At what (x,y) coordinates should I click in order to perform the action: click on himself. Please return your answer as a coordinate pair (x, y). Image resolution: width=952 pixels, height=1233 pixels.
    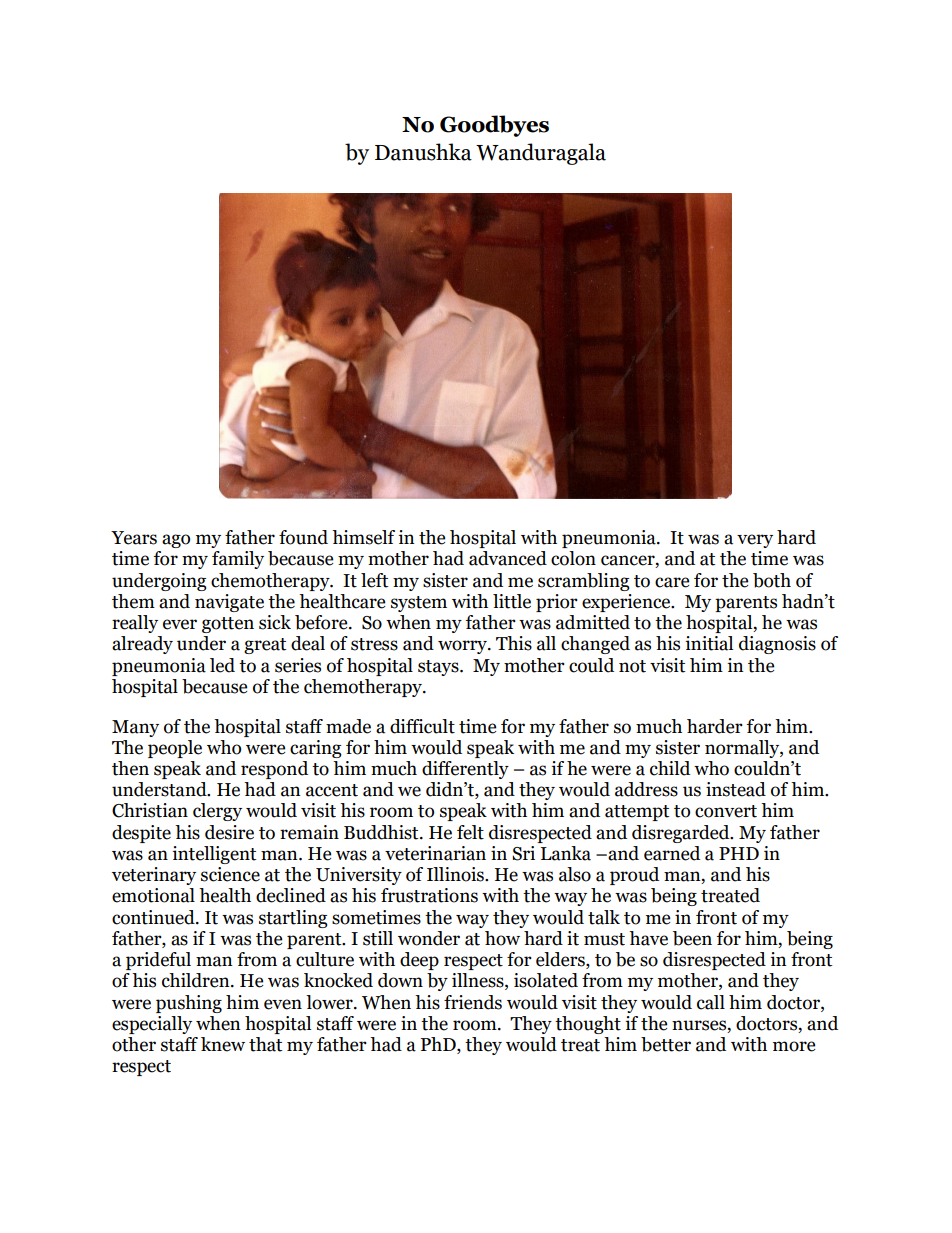
    Looking at the image, I should click on (363, 537).
